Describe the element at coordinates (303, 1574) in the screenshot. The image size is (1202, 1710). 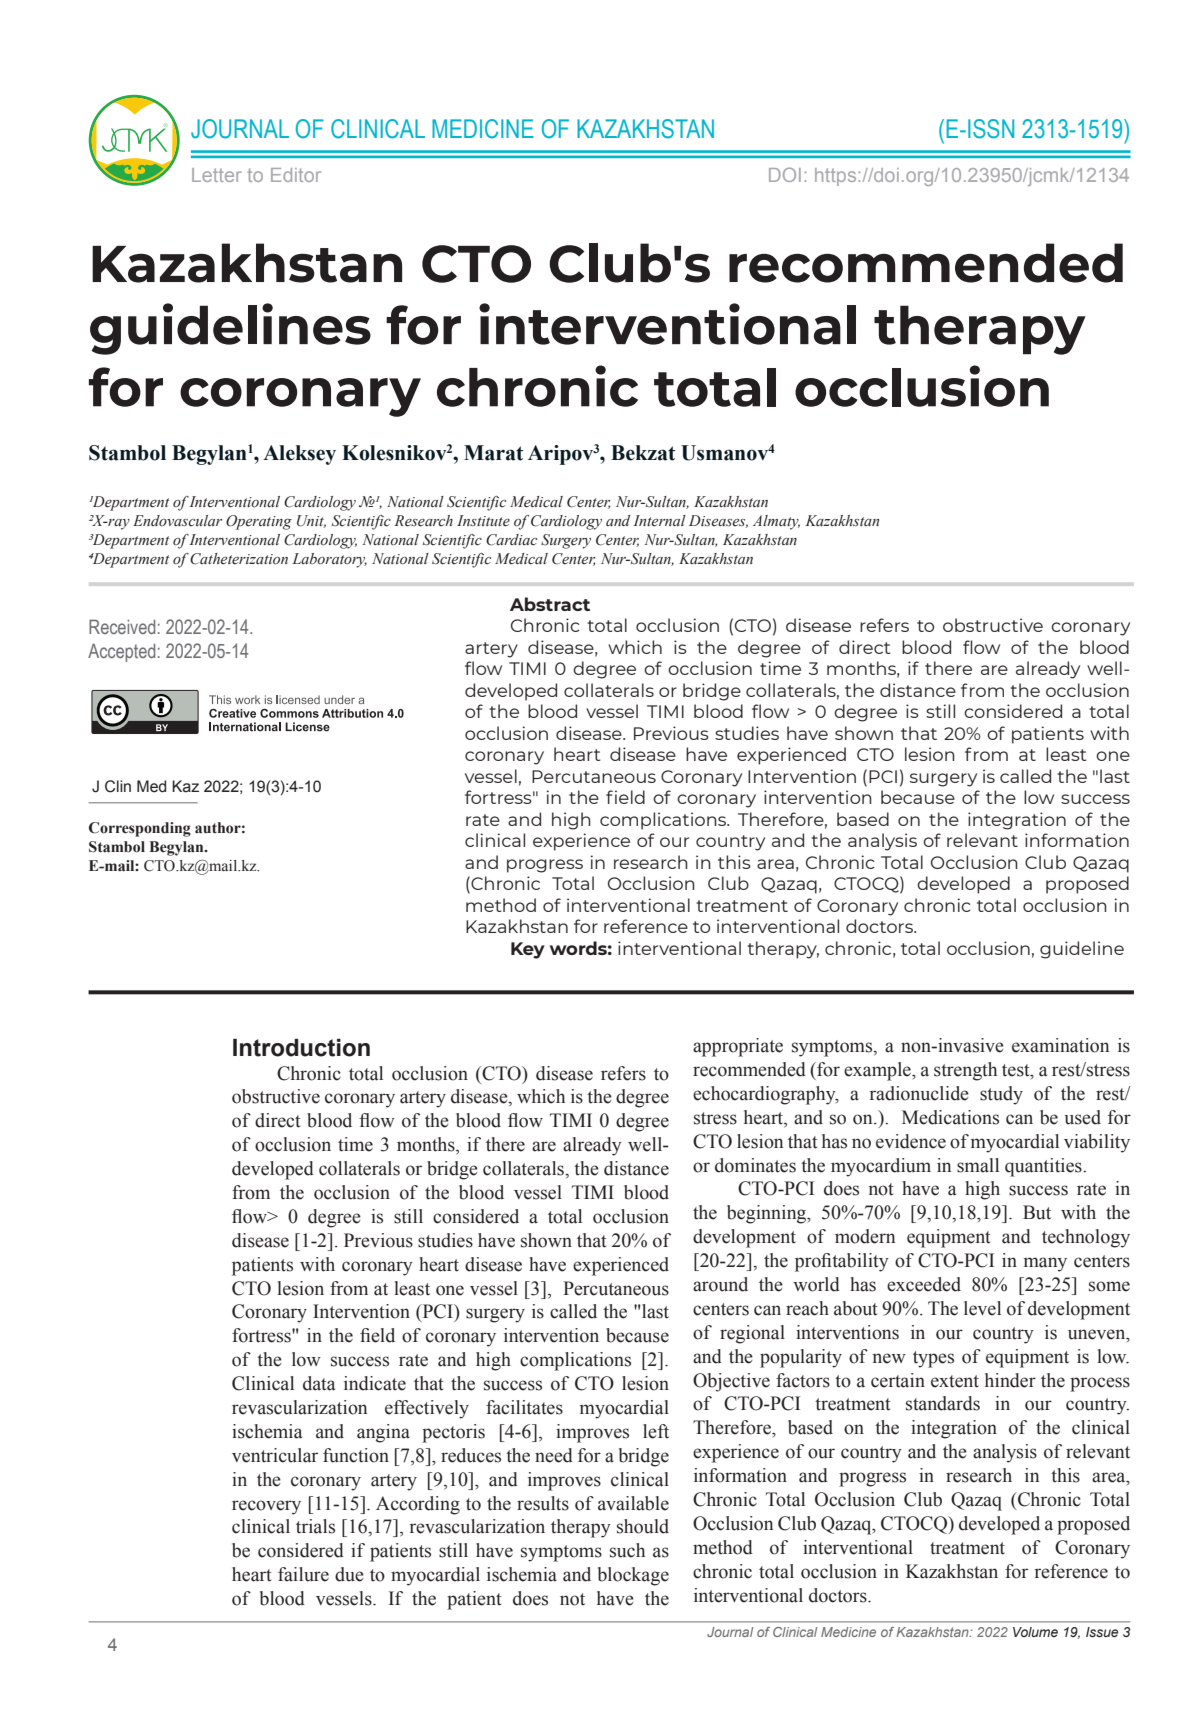
I see `failure` at that location.
